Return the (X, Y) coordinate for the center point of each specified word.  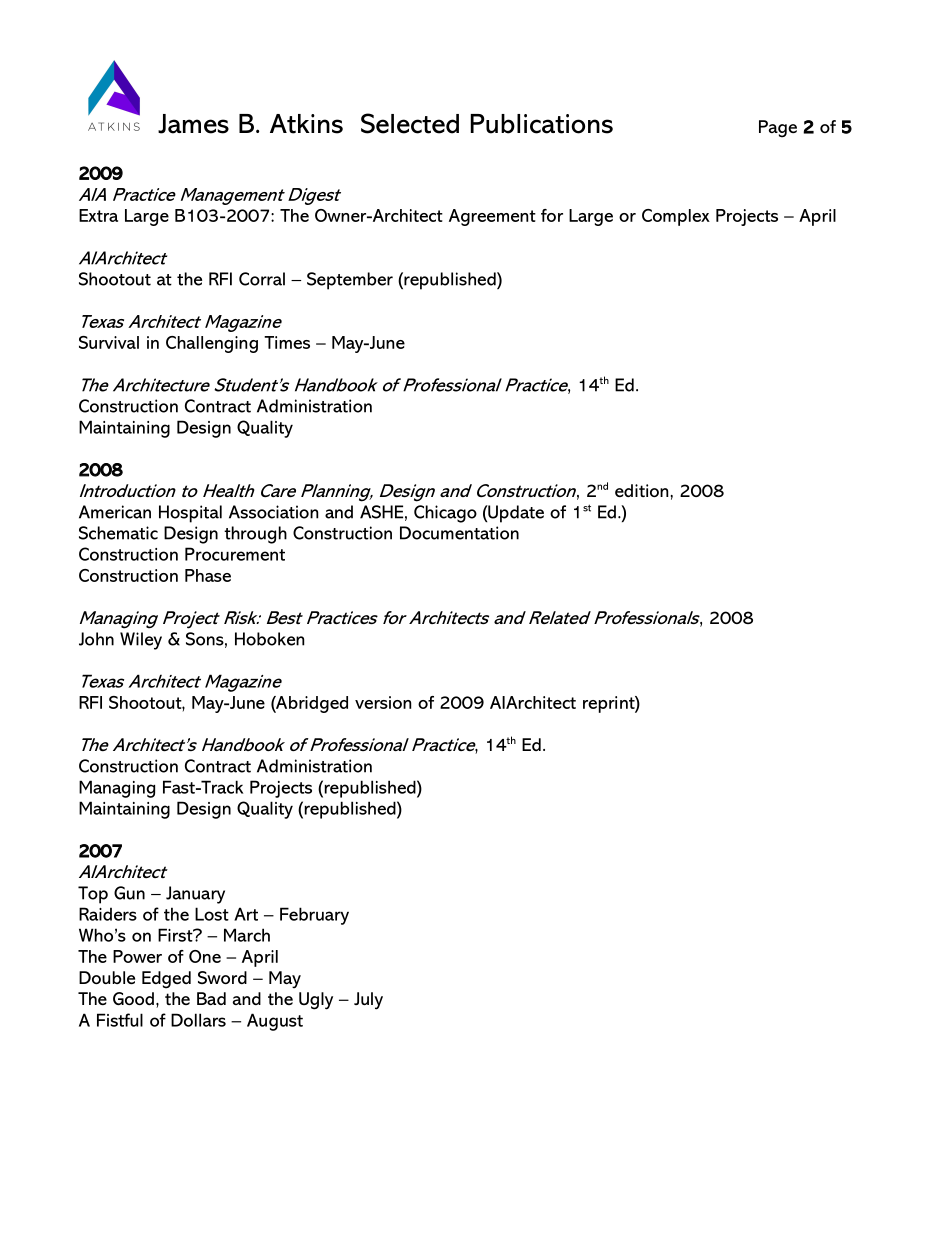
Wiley (141, 641)
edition (641, 490)
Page (778, 129)
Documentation (459, 533)
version (383, 702)
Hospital (190, 514)
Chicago (445, 514)
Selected (410, 123)
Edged (166, 980)
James (193, 124)
